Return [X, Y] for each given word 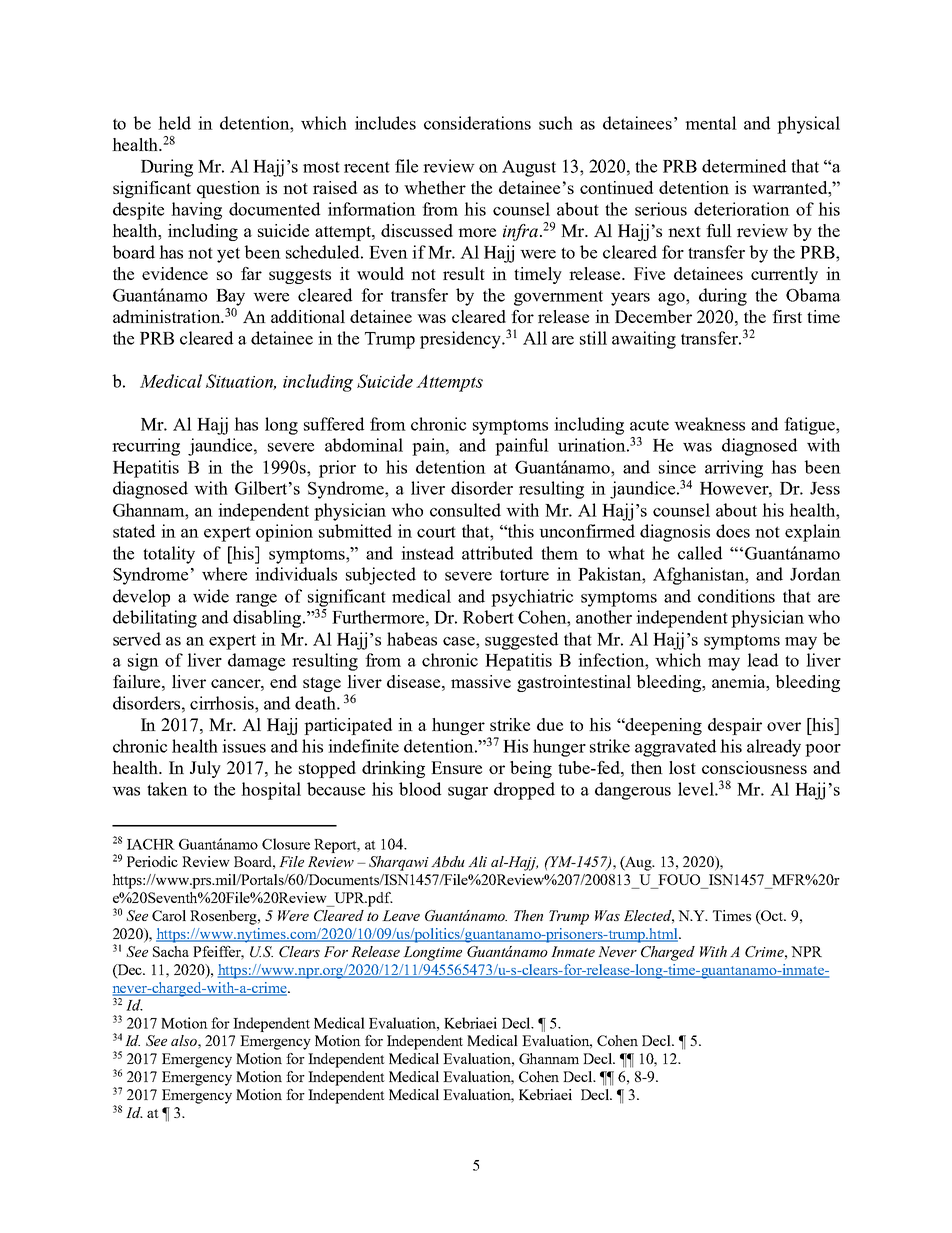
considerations [477, 123]
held [174, 123]
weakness [709, 424]
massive [481, 681]
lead [762, 660]
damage [256, 662]
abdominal [364, 445]
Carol [169, 915]
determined [744, 166]
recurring [146, 447]
